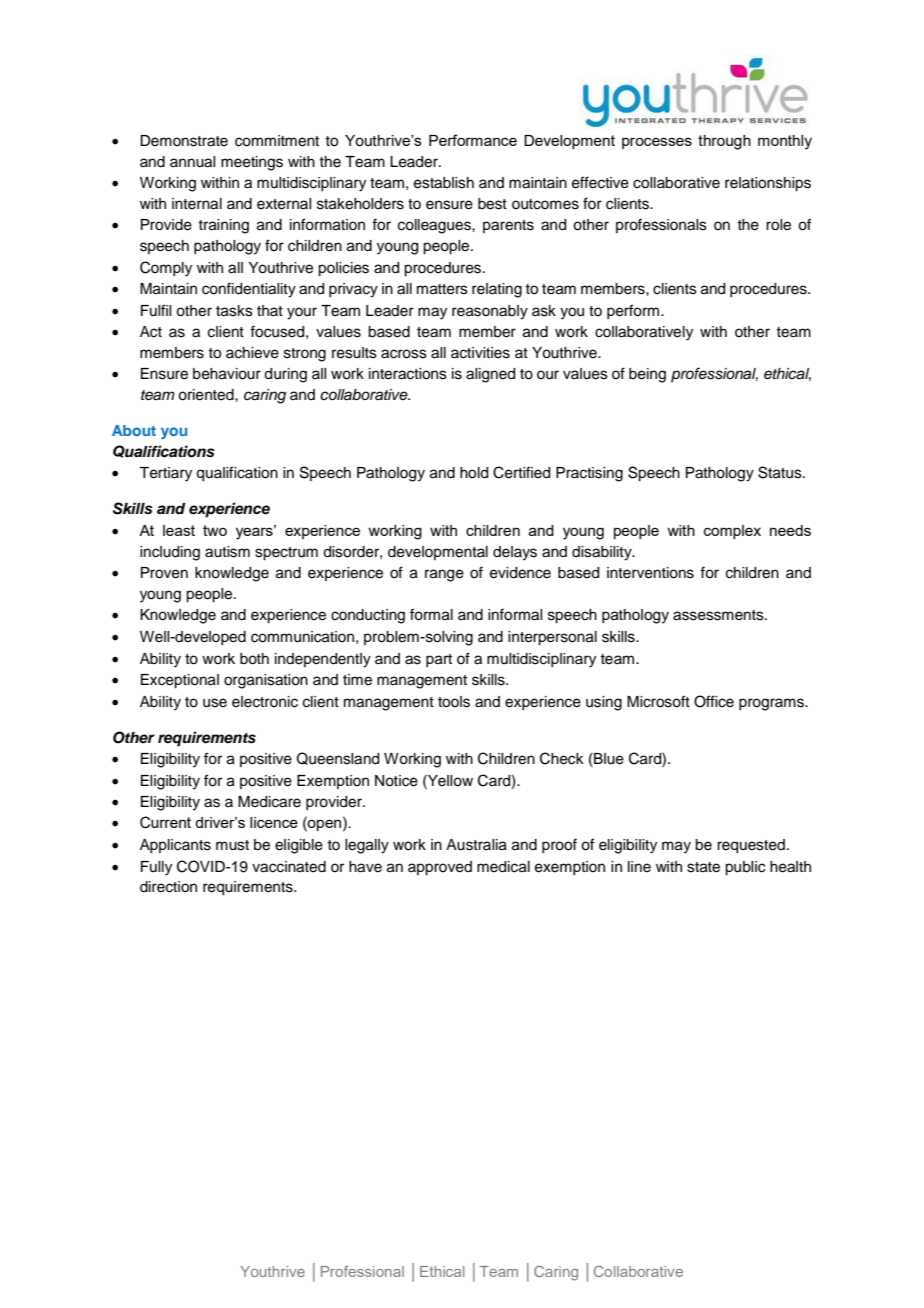 The height and width of the screenshot is (1308, 924). I want to click on tools, so click(454, 702).
